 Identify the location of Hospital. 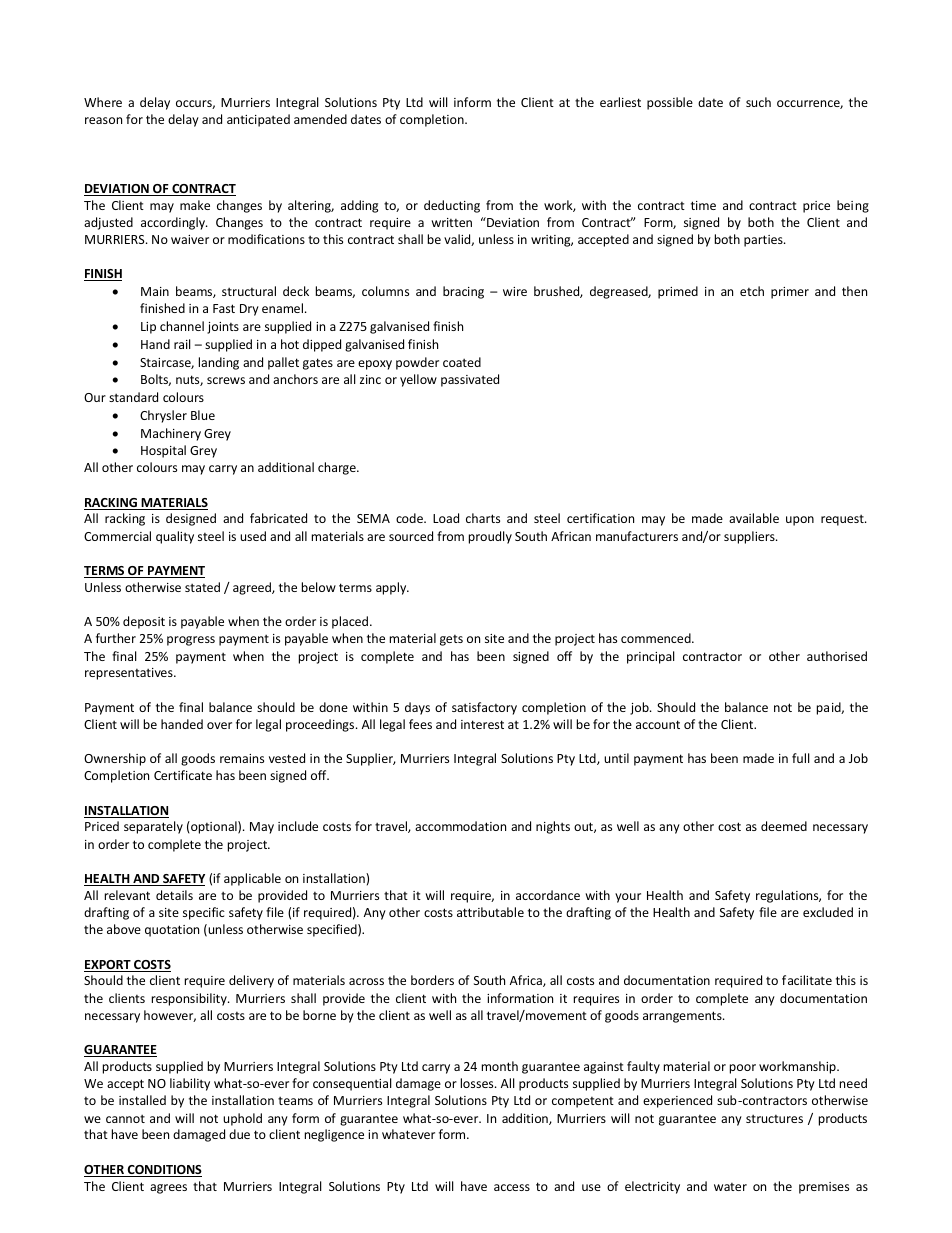
(163, 451).
